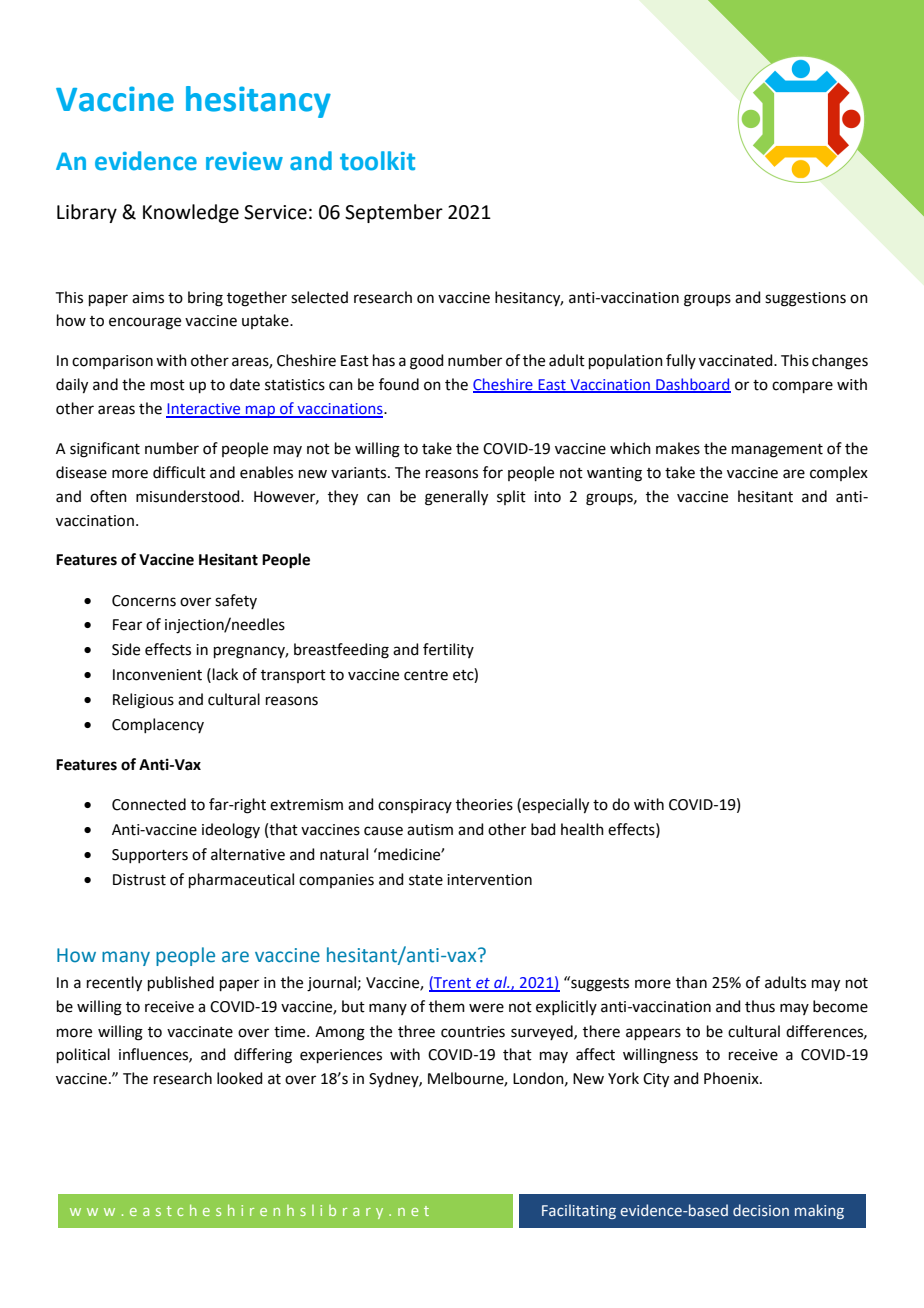 The height and width of the screenshot is (1308, 924). What do you see at coordinates (493, 472) in the screenshot?
I see `for` at bounding box center [493, 472].
